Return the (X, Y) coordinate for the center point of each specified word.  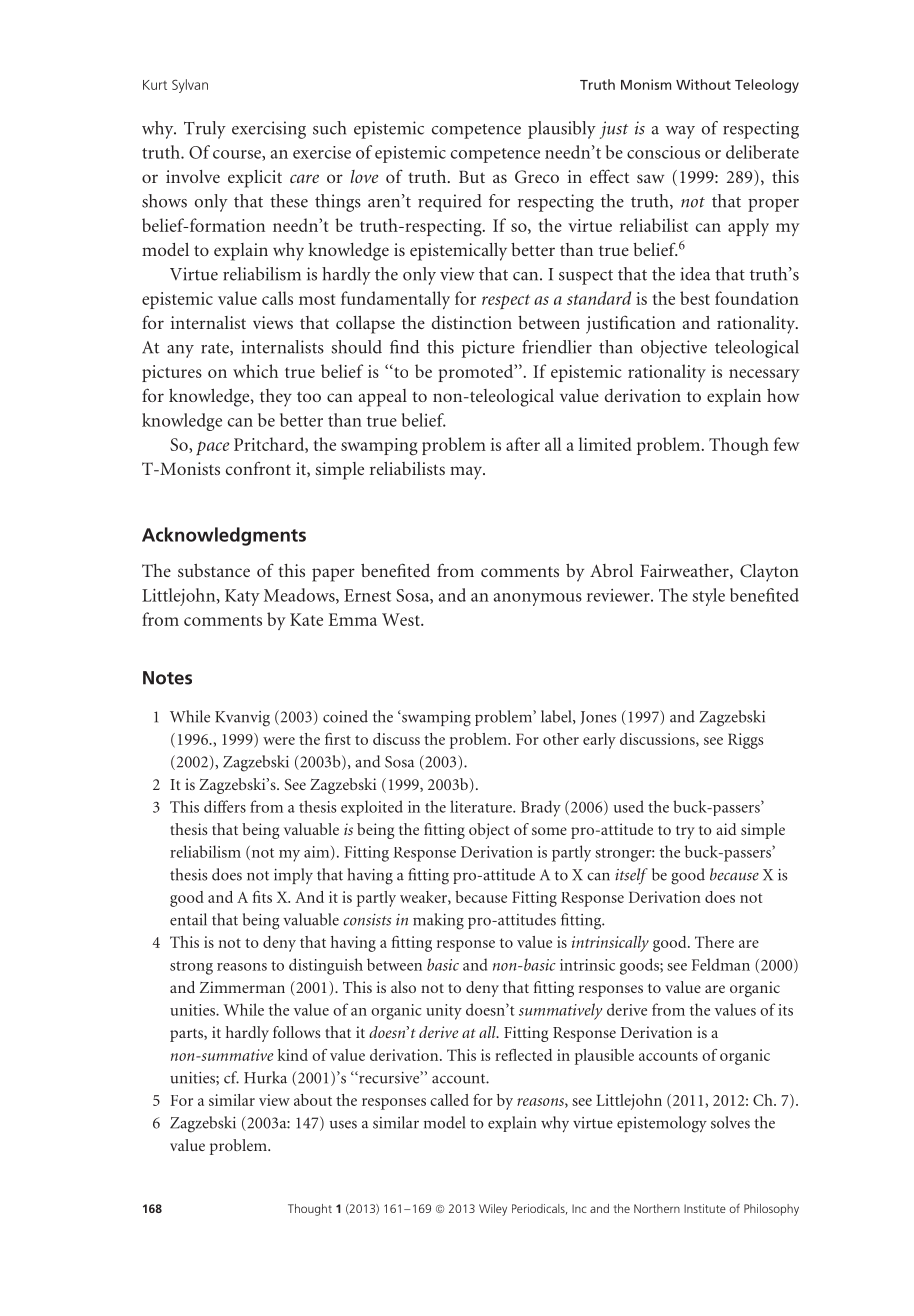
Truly (205, 130)
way (680, 132)
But (472, 177)
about (313, 1100)
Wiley (493, 1210)
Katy (242, 597)
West (402, 619)
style (708, 597)
